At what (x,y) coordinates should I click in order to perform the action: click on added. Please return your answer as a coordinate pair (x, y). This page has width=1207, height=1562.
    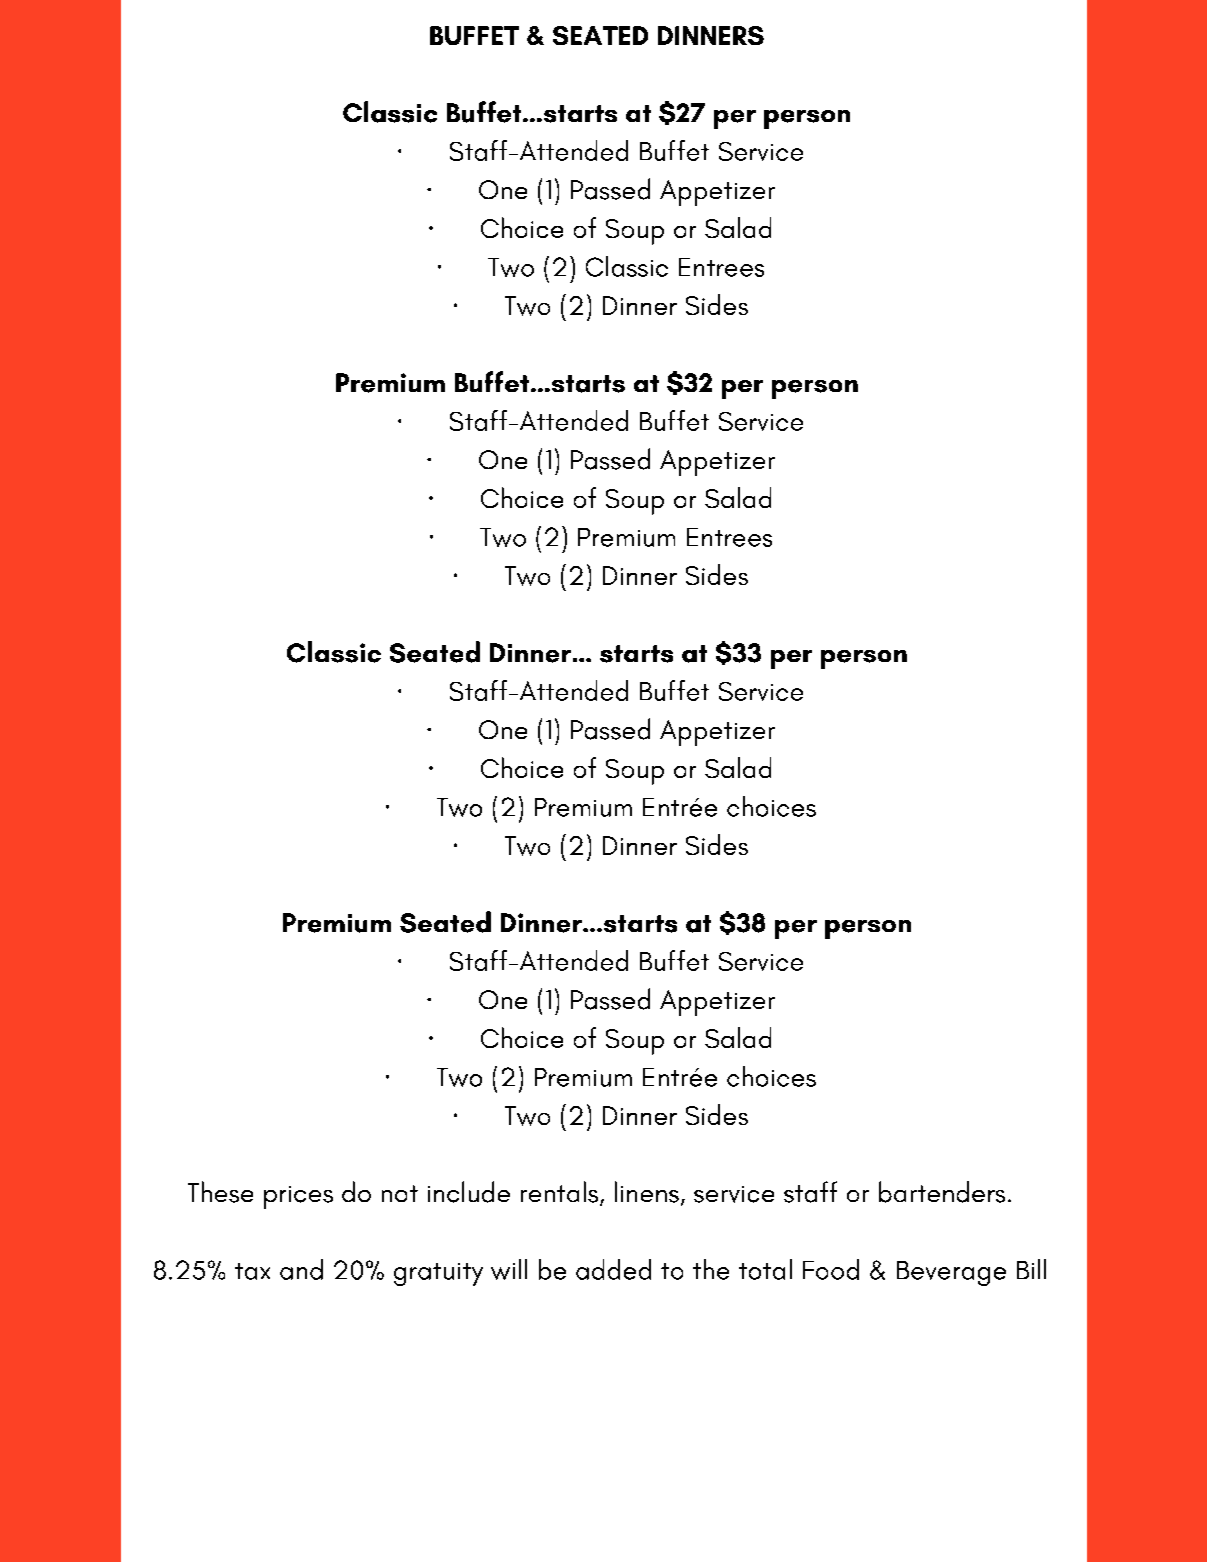
    Looking at the image, I should click on (613, 1269).
